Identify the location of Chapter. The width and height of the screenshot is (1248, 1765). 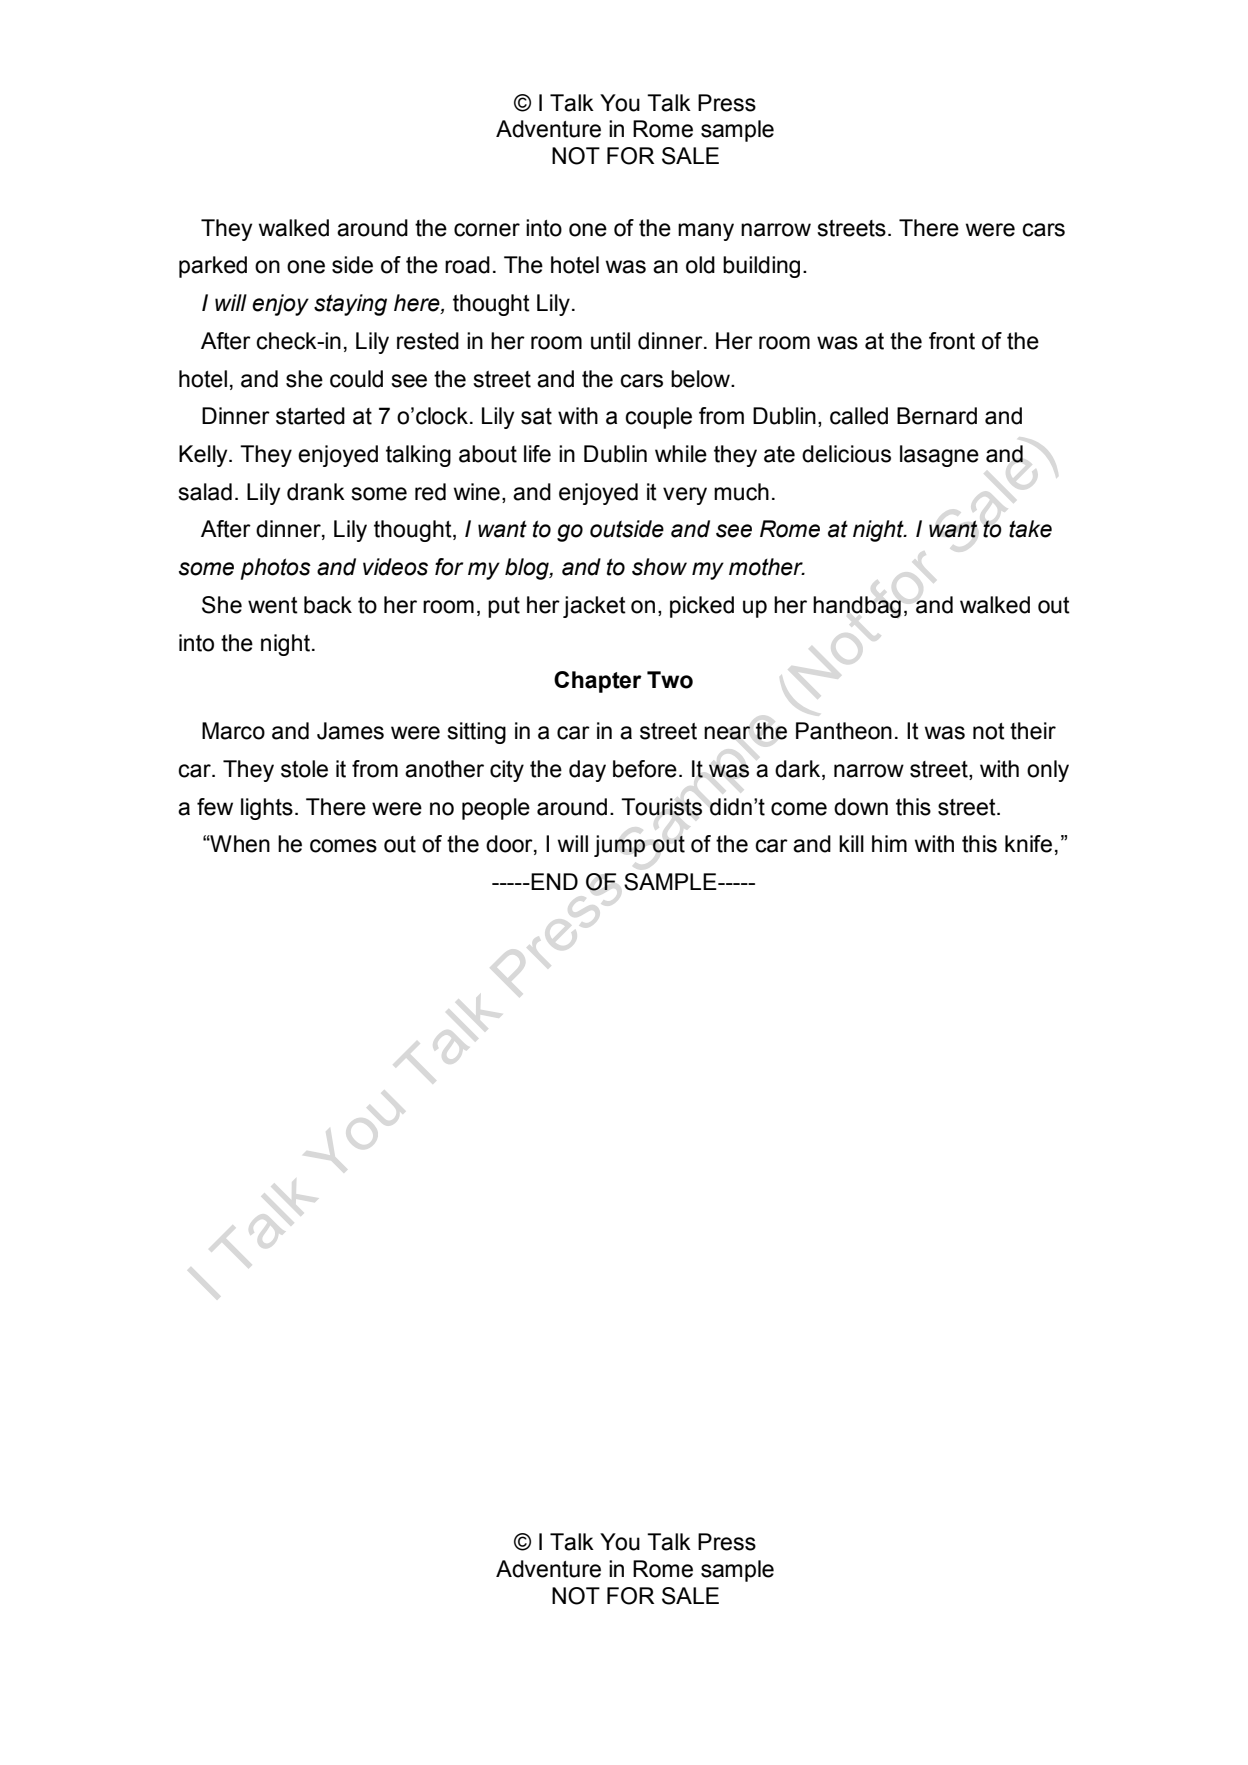
(598, 682).
